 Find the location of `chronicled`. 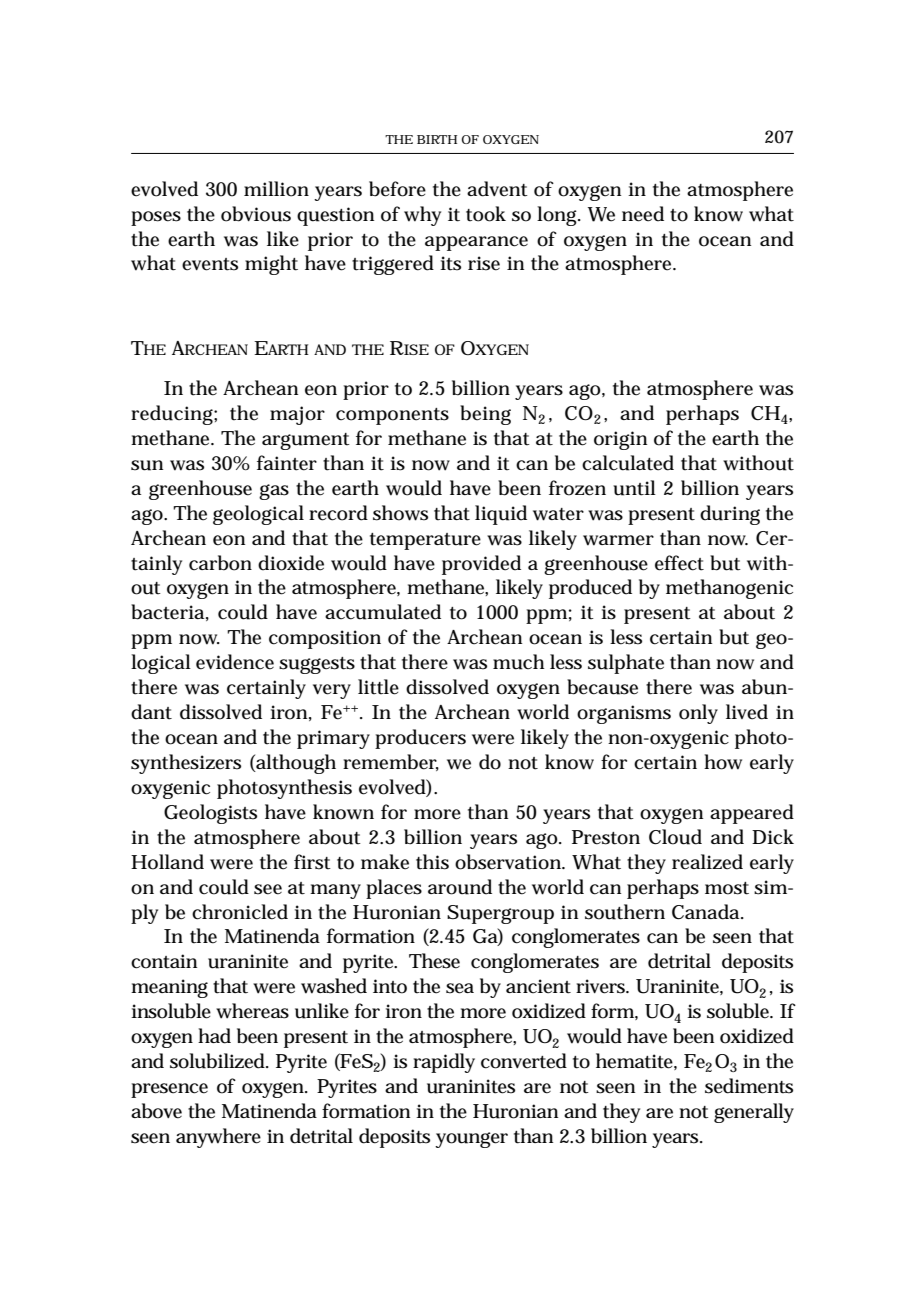

chronicled is located at coordinates (240, 912).
